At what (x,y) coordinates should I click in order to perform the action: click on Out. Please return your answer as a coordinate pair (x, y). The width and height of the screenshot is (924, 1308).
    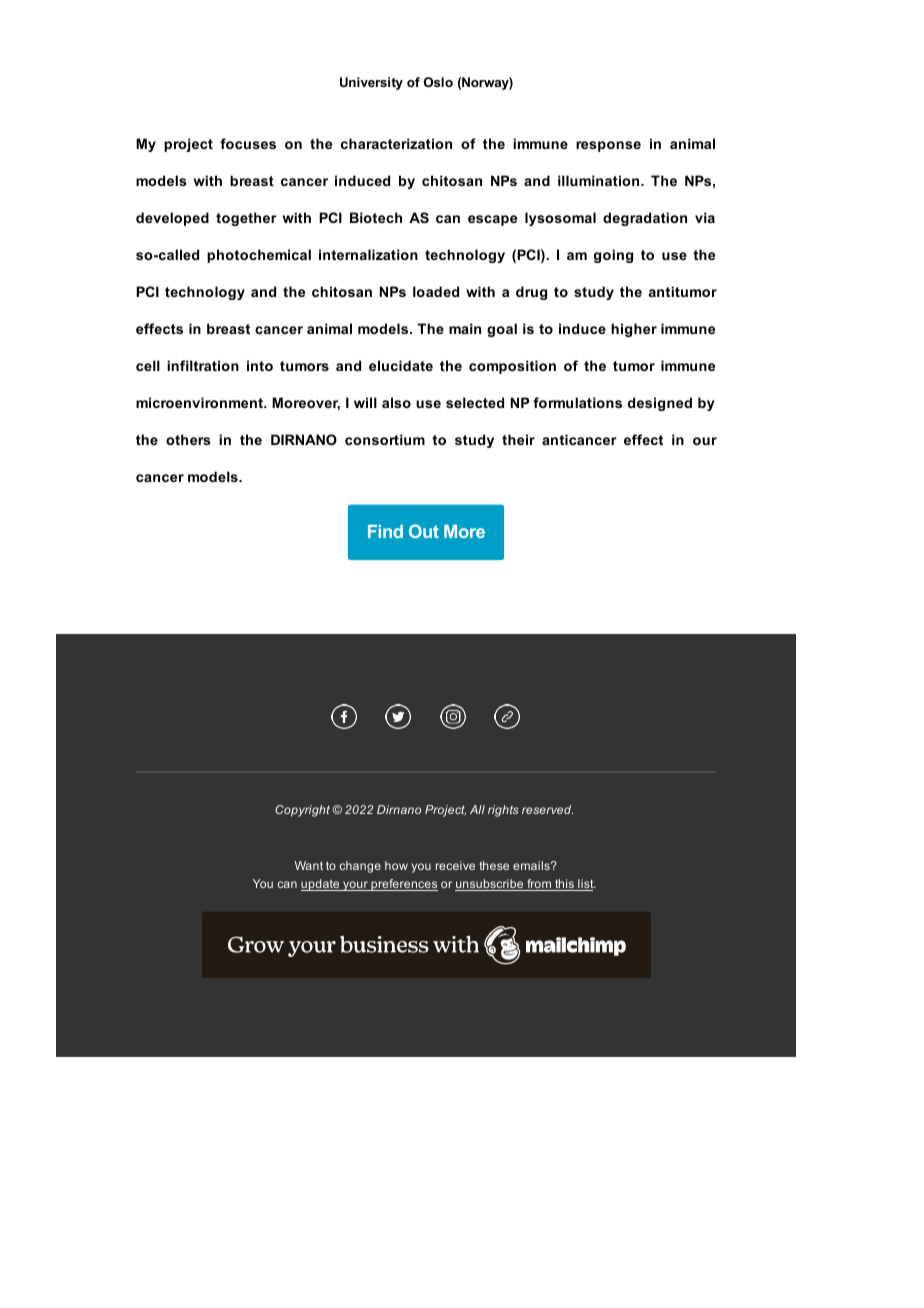
    Looking at the image, I should click on (424, 531).
